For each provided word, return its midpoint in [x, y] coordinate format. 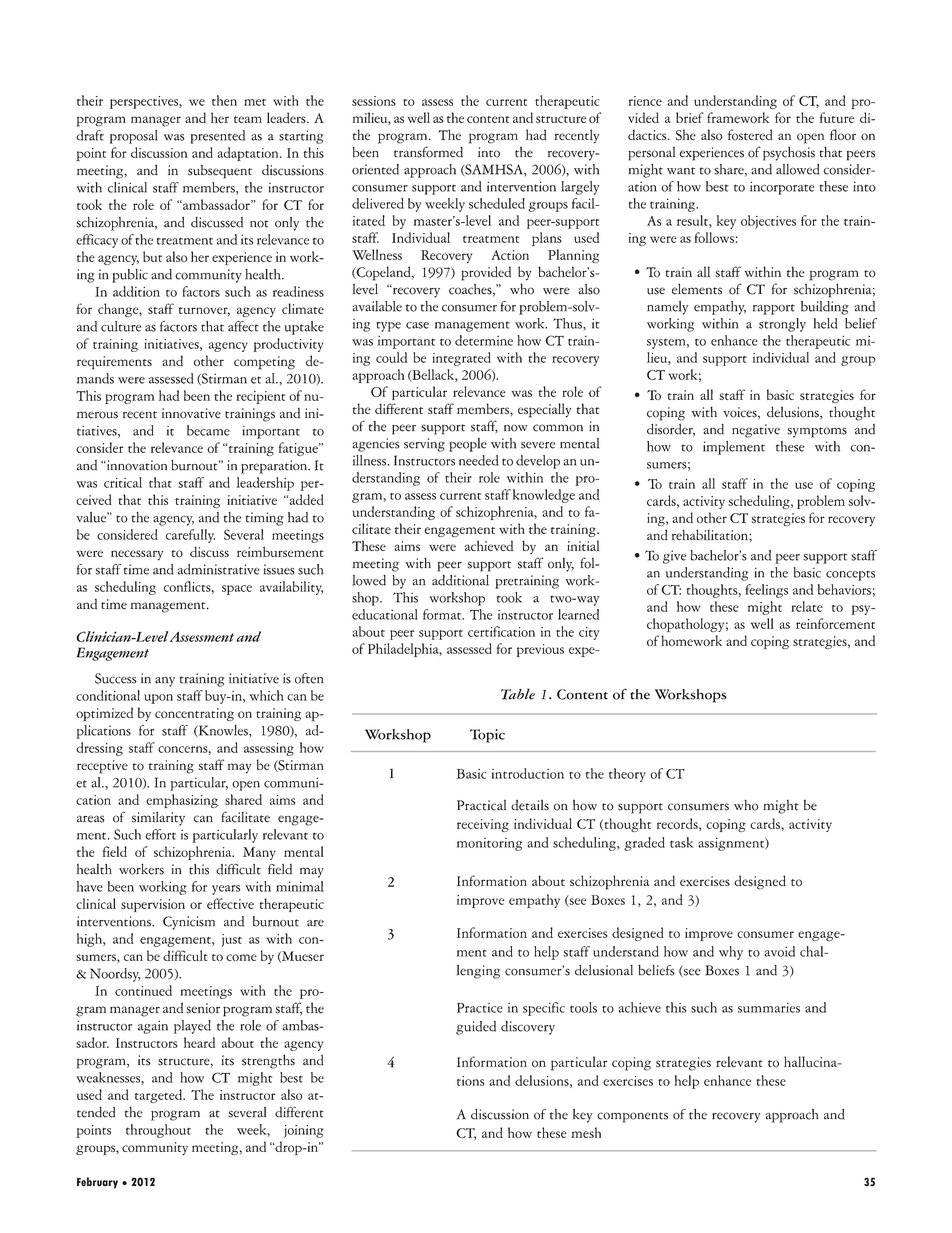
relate [807, 606]
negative [756, 431]
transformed [428, 152]
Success [116, 678]
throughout [158, 1131]
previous [540, 650]
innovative [191, 413]
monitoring [489, 844]
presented [217, 137]
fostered [750, 135]
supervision [153, 905]
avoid [779, 951]
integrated [461, 359]
